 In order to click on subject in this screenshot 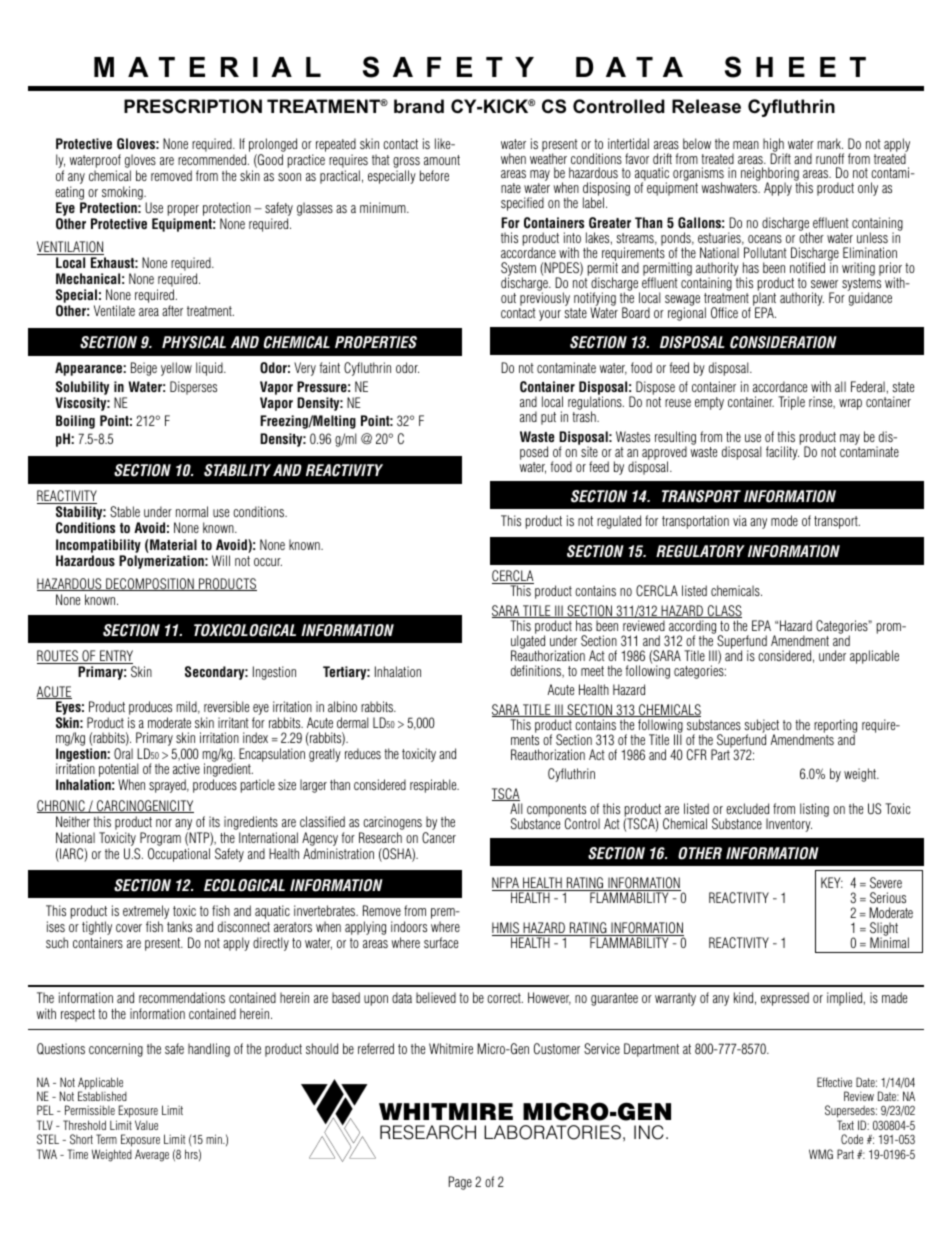, I will do `click(761, 727)`.
